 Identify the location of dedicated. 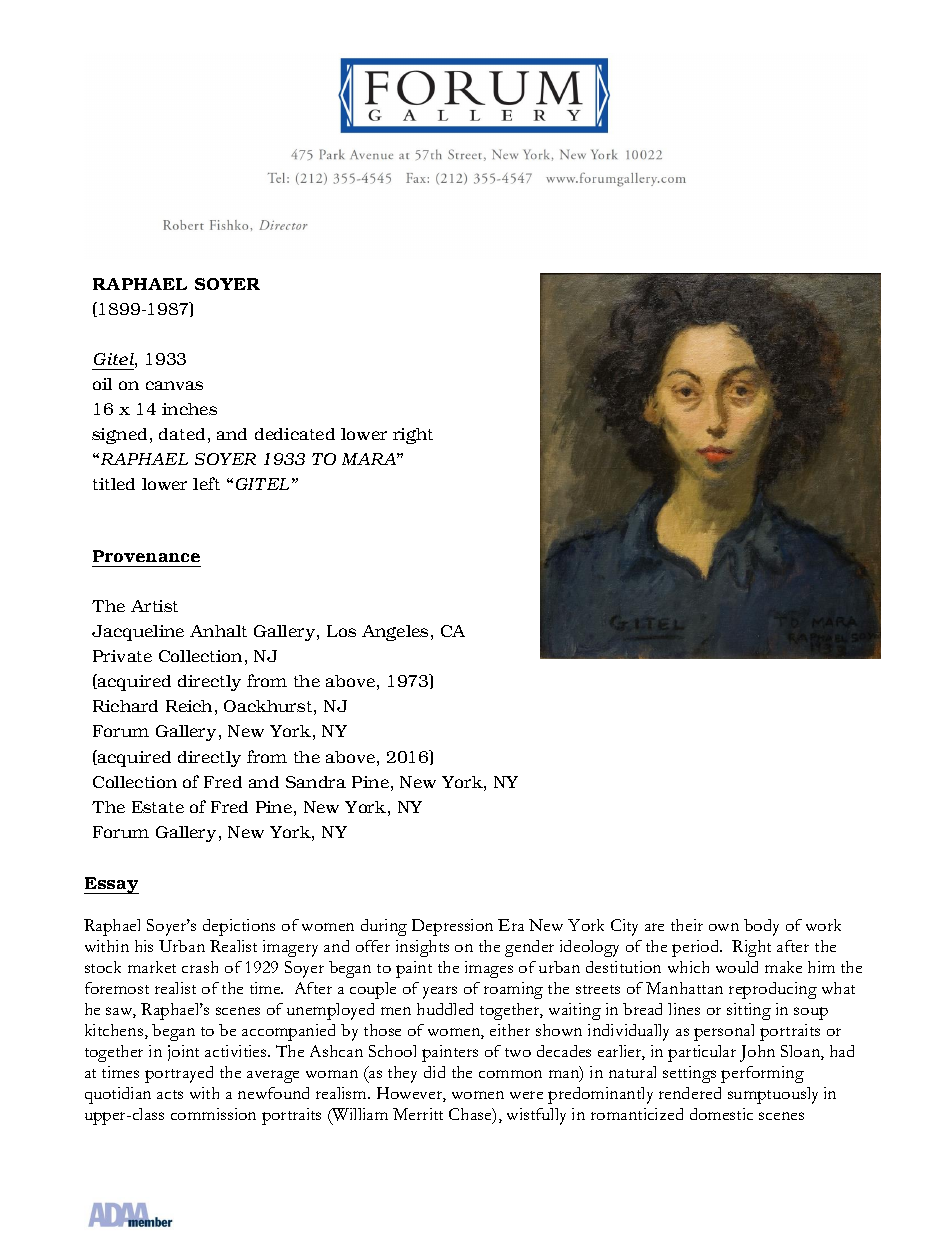
(295, 434).
